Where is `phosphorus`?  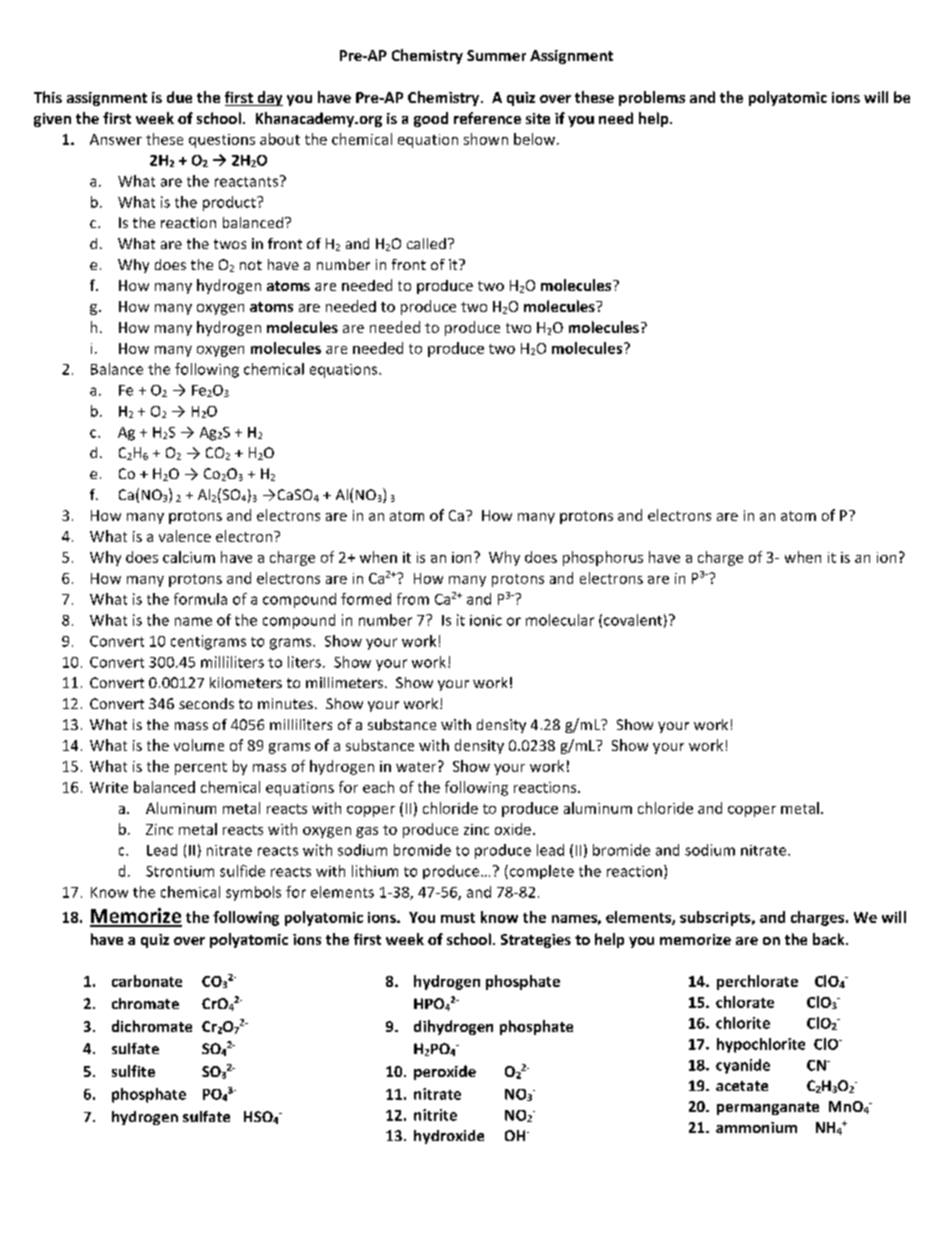
phosphorus is located at coordinates (603, 558).
